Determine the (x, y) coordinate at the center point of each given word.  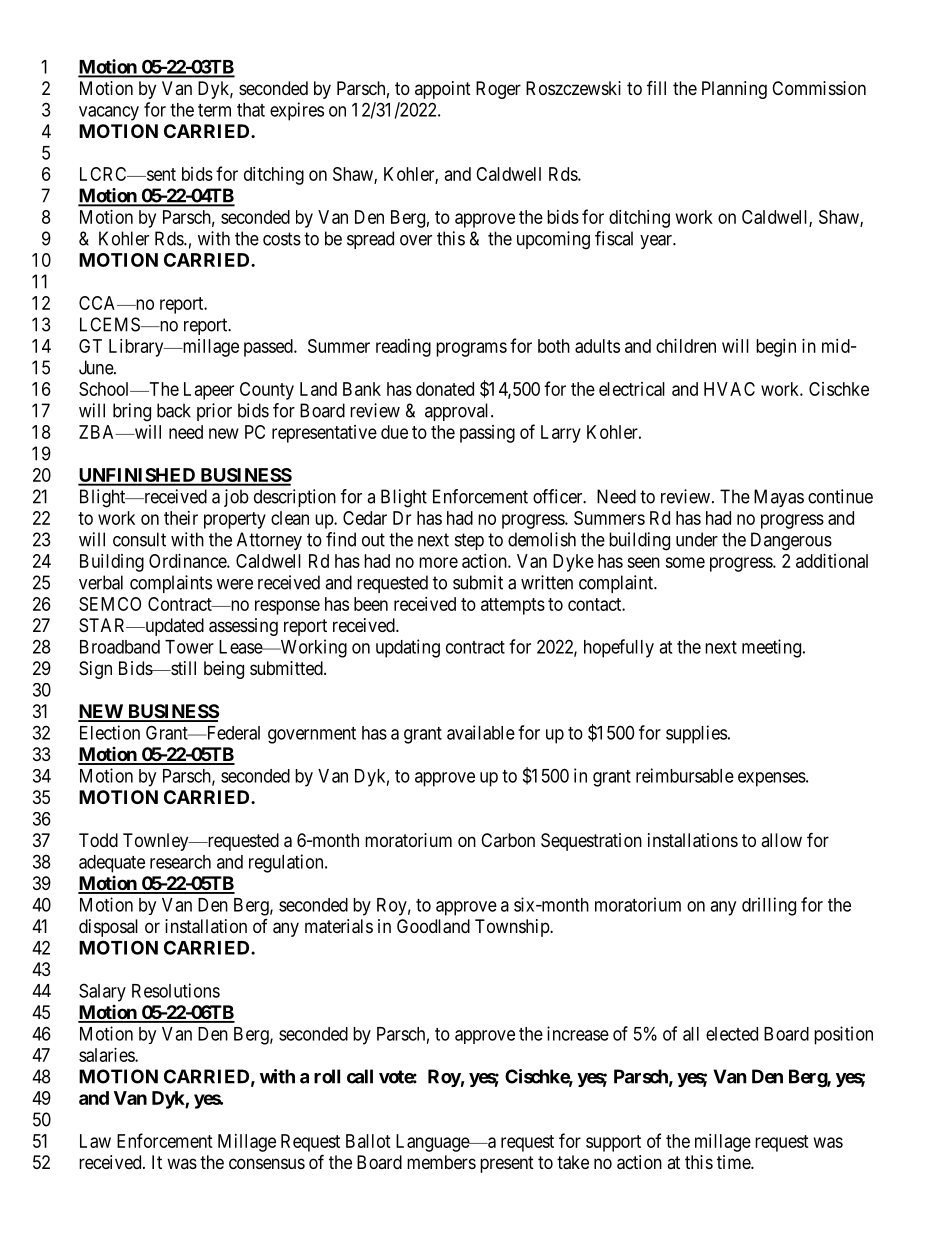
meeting (771, 648)
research (180, 862)
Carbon (508, 840)
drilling (769, 906)
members (441, 1162)
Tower (189, 647)
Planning (734, 90)
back (174, 410)
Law (95, 1141)
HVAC (729, 389)
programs (471, 349)
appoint (443, 90)
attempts (513, 606)
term (214, 110)
